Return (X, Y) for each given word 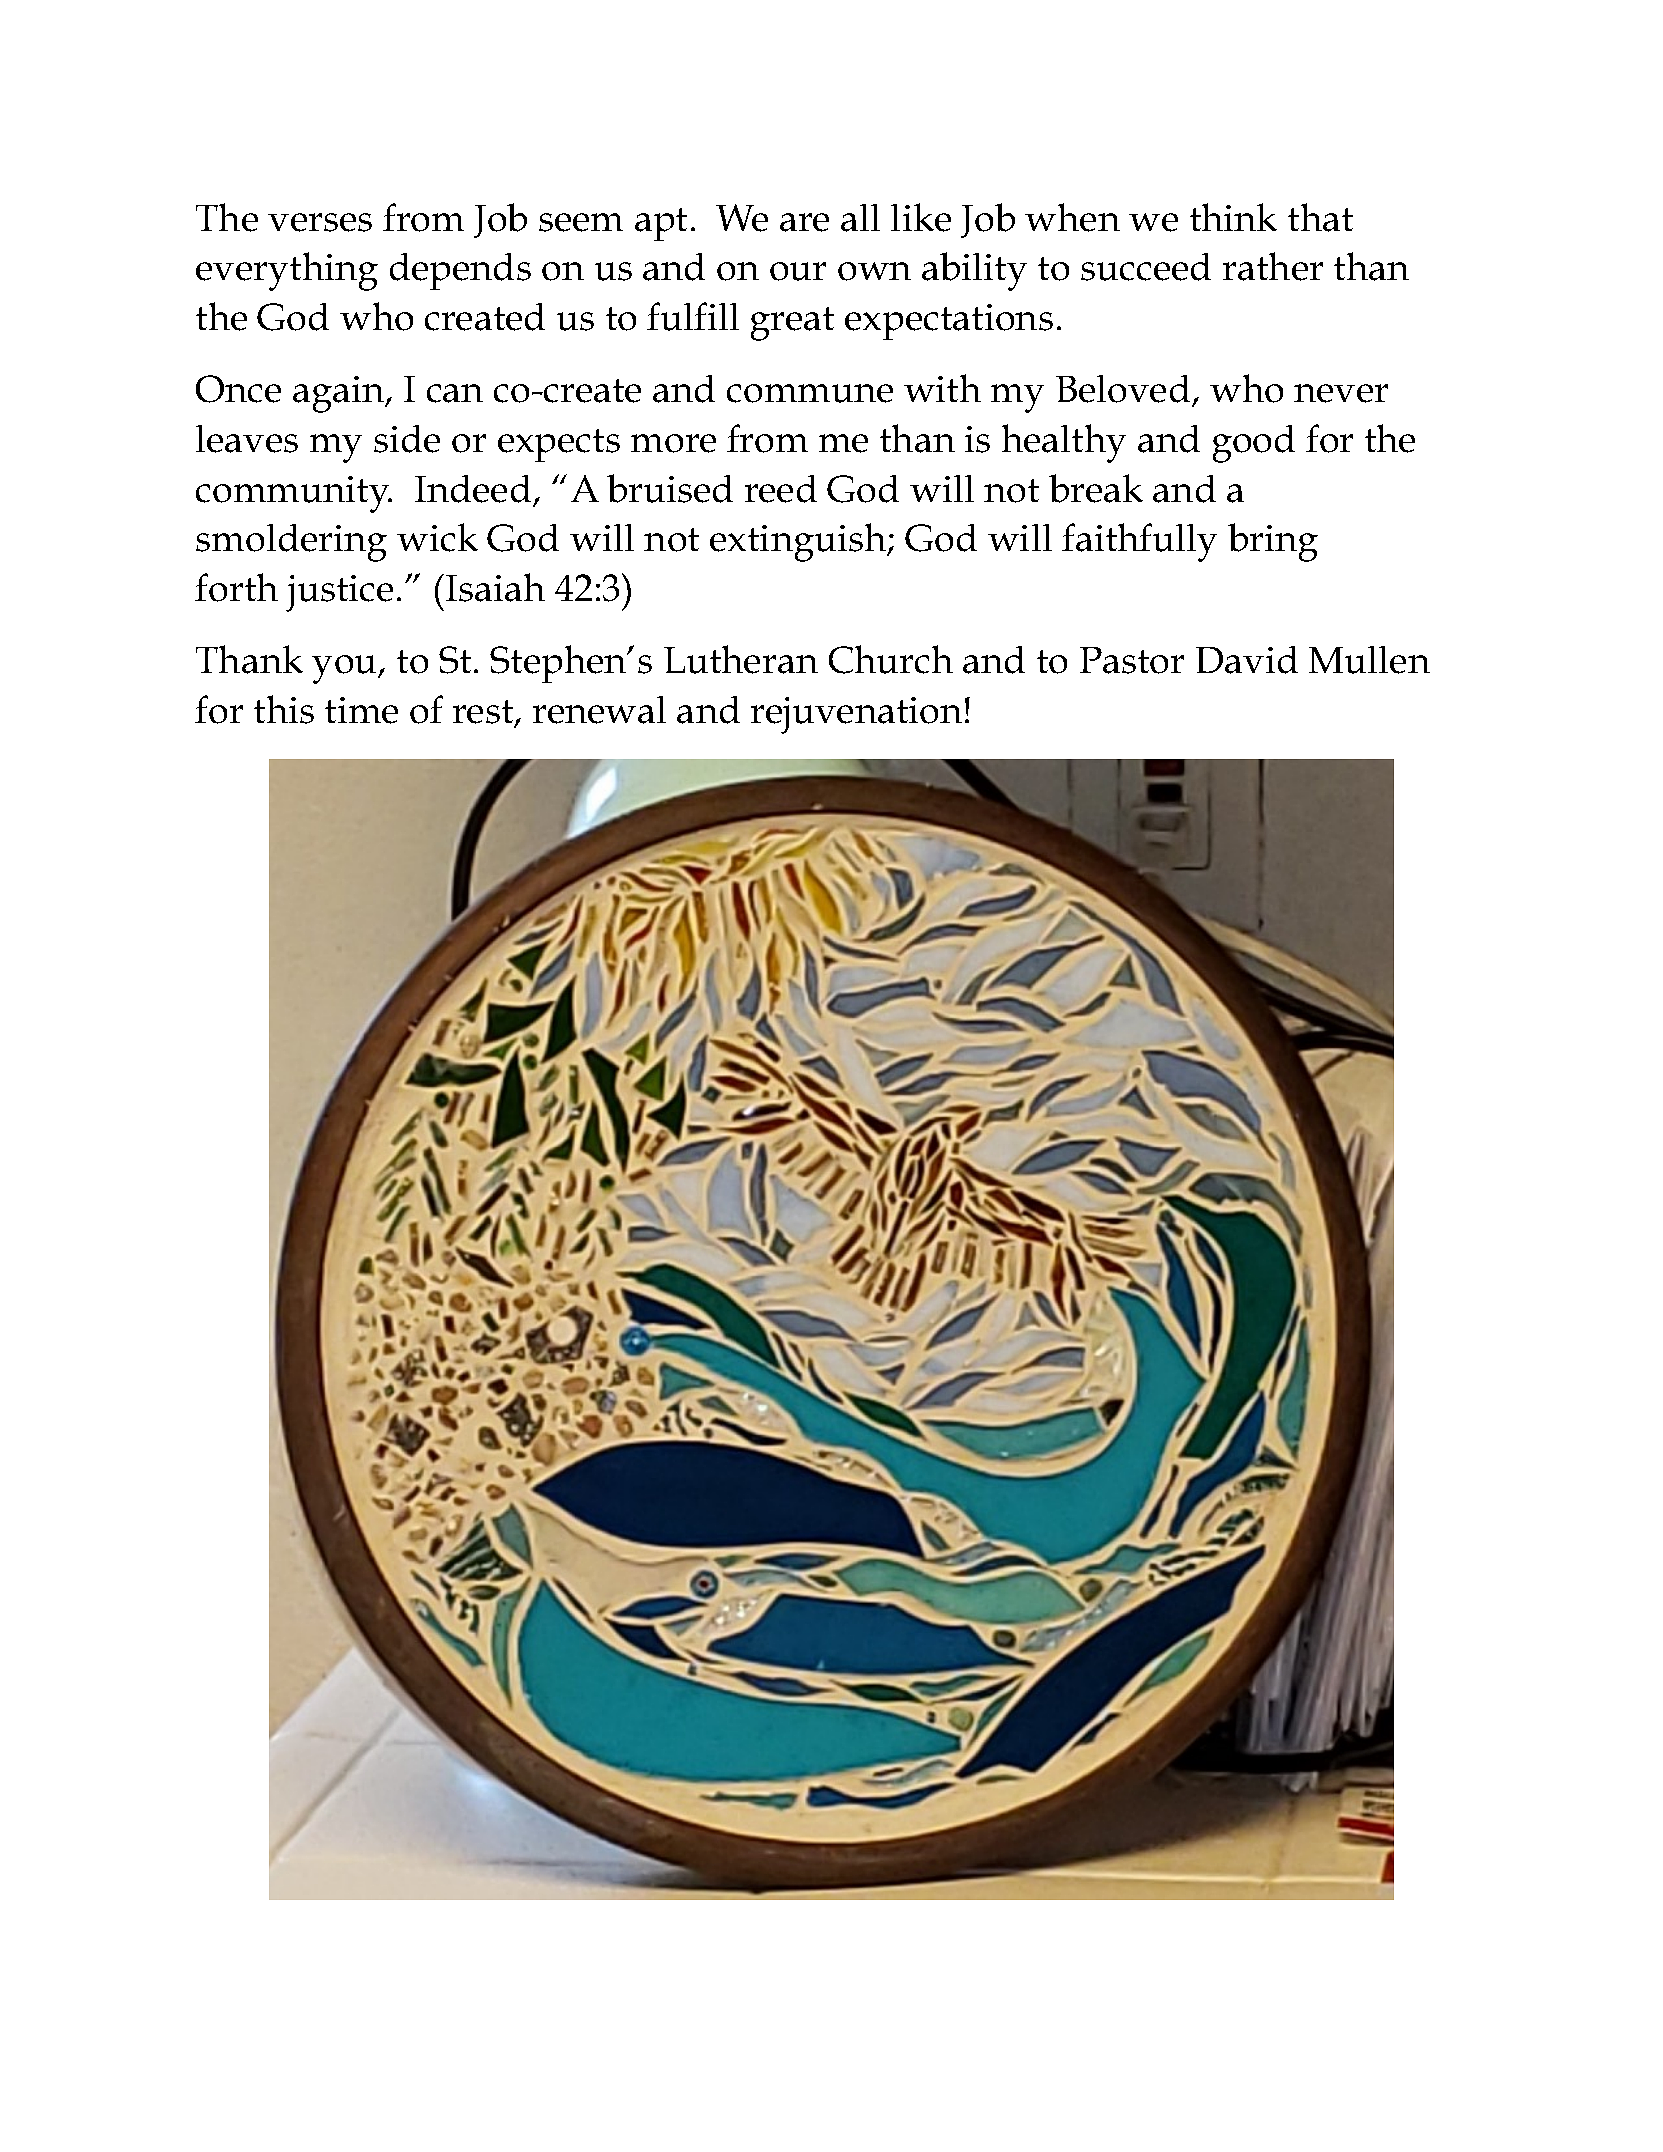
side (407, 439)
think (1233, 217)
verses (320, 222)
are (804, 222)
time (361, 710)
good (1254, 444)
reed (781, 489)
